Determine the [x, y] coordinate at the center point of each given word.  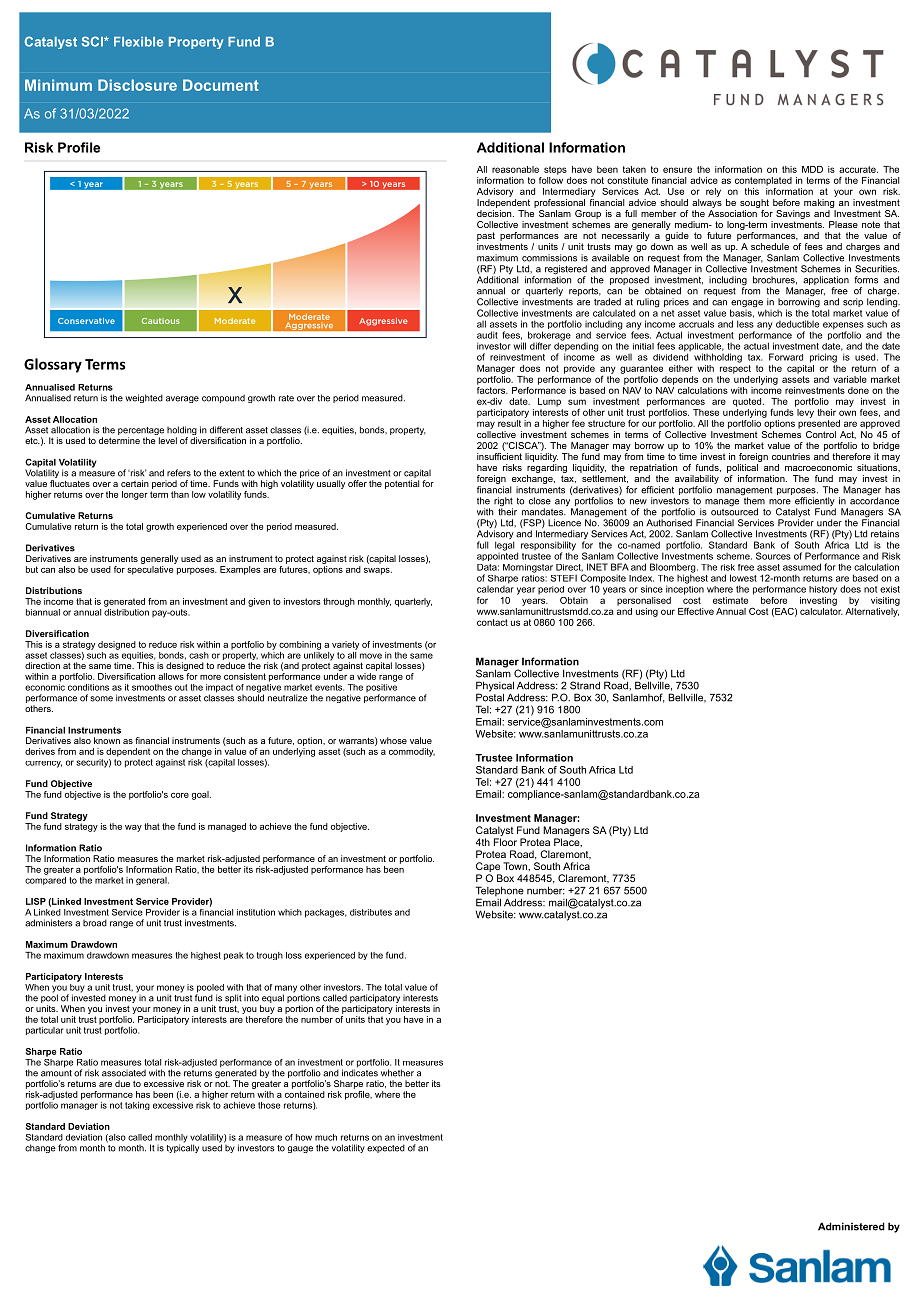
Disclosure [137, 85]
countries [791, 456]
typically [182, 1147]
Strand [585, 685]
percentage [141, 432]
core [180, 795]
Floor [505, 842]
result [509, 422]
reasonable [515, 169]
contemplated [763, 181]
